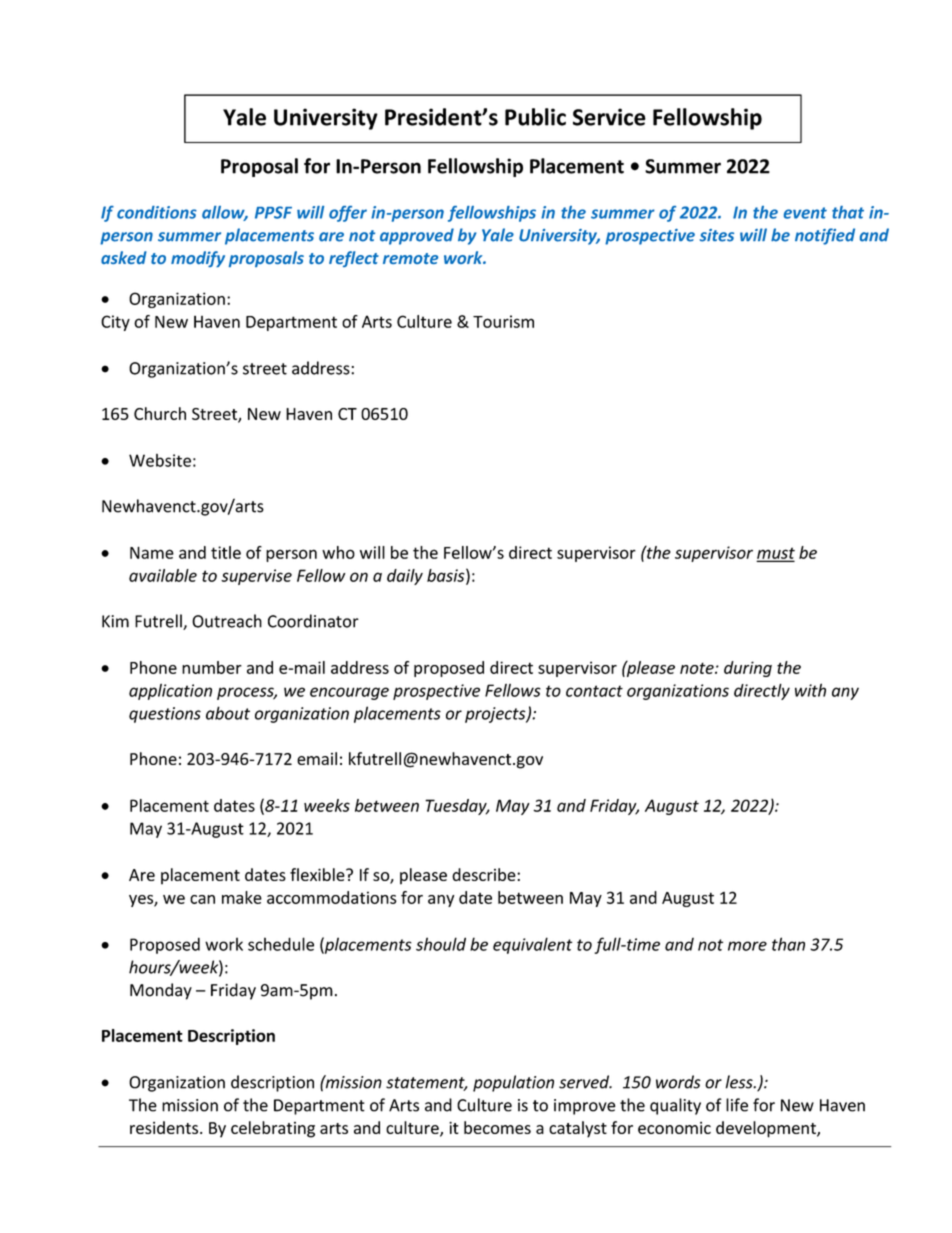 The height and width of the page is (1233, 952). I want to click on Website, so click(160, 460).
